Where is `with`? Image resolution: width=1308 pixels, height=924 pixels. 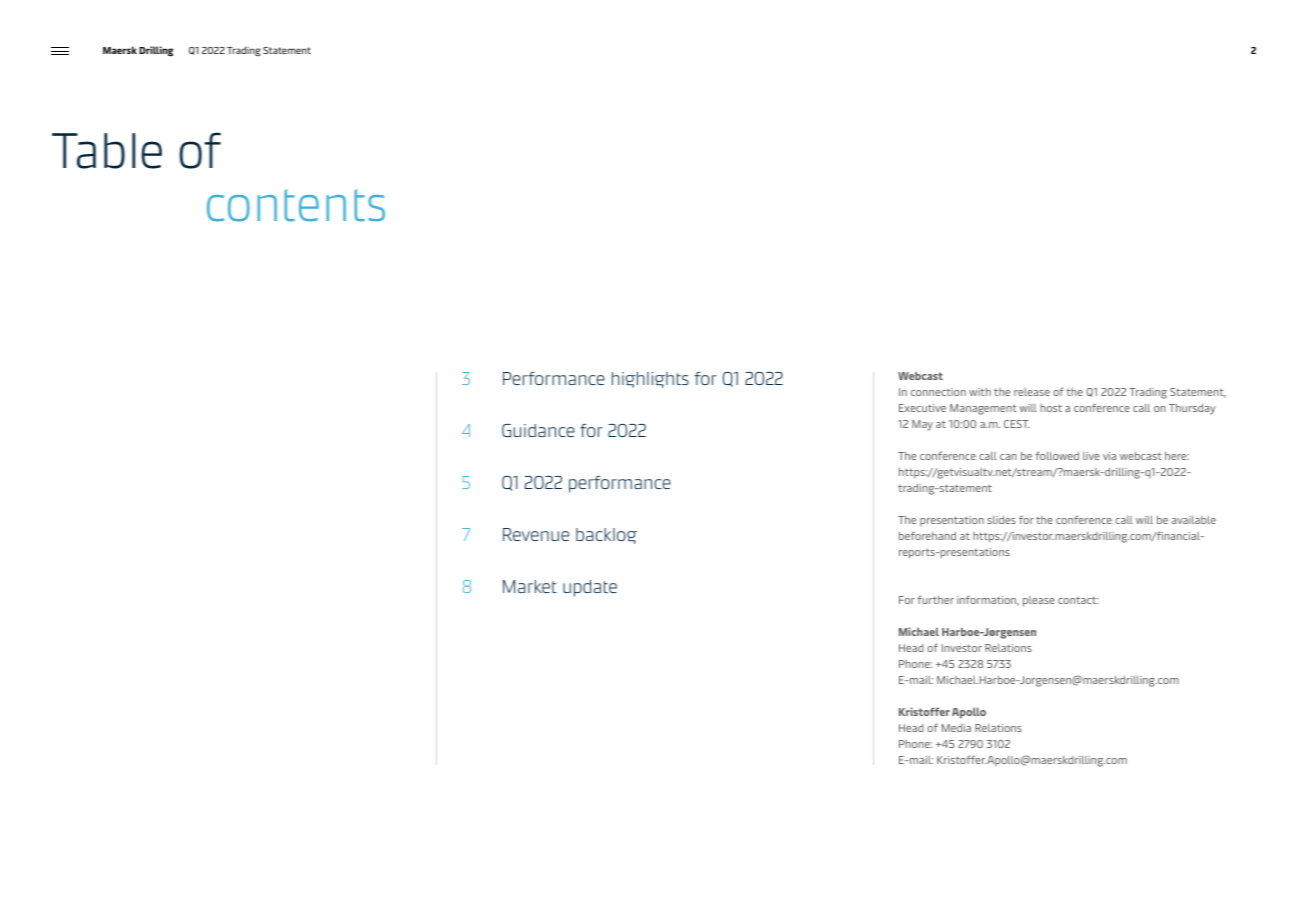 with is located at coordinates (980, 392).
